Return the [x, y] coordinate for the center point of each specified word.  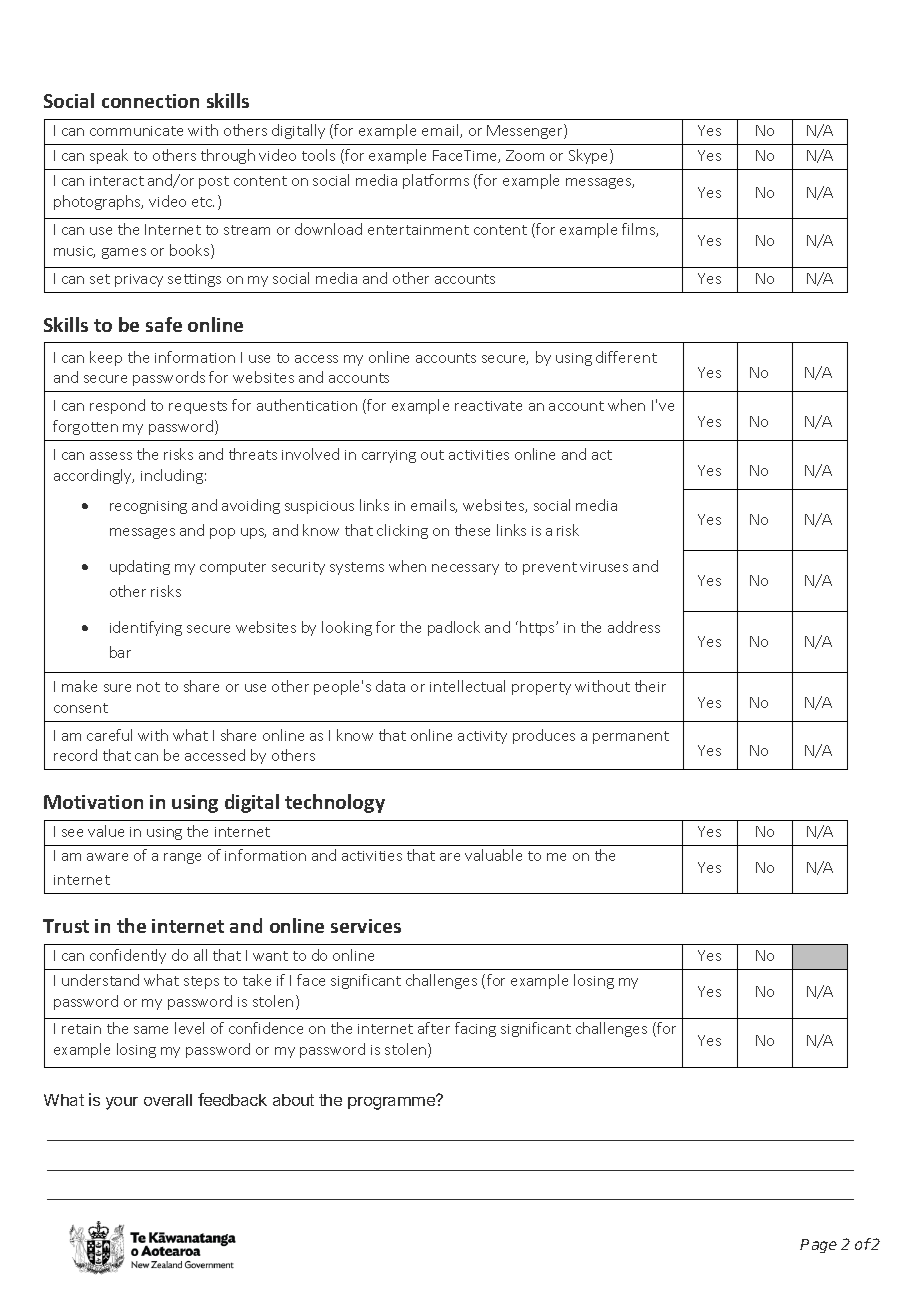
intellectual [467, 686]
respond [117, 406]
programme [393, 1102]
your [122, 1103]
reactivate [488, 406]
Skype [590, 156]
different [626, 357]
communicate [136, 131]
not [148, 687]
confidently [128, 956]
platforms [436, 181]
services [366, 926]
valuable [493, 855]
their [650, 686]
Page [818, 1246]
